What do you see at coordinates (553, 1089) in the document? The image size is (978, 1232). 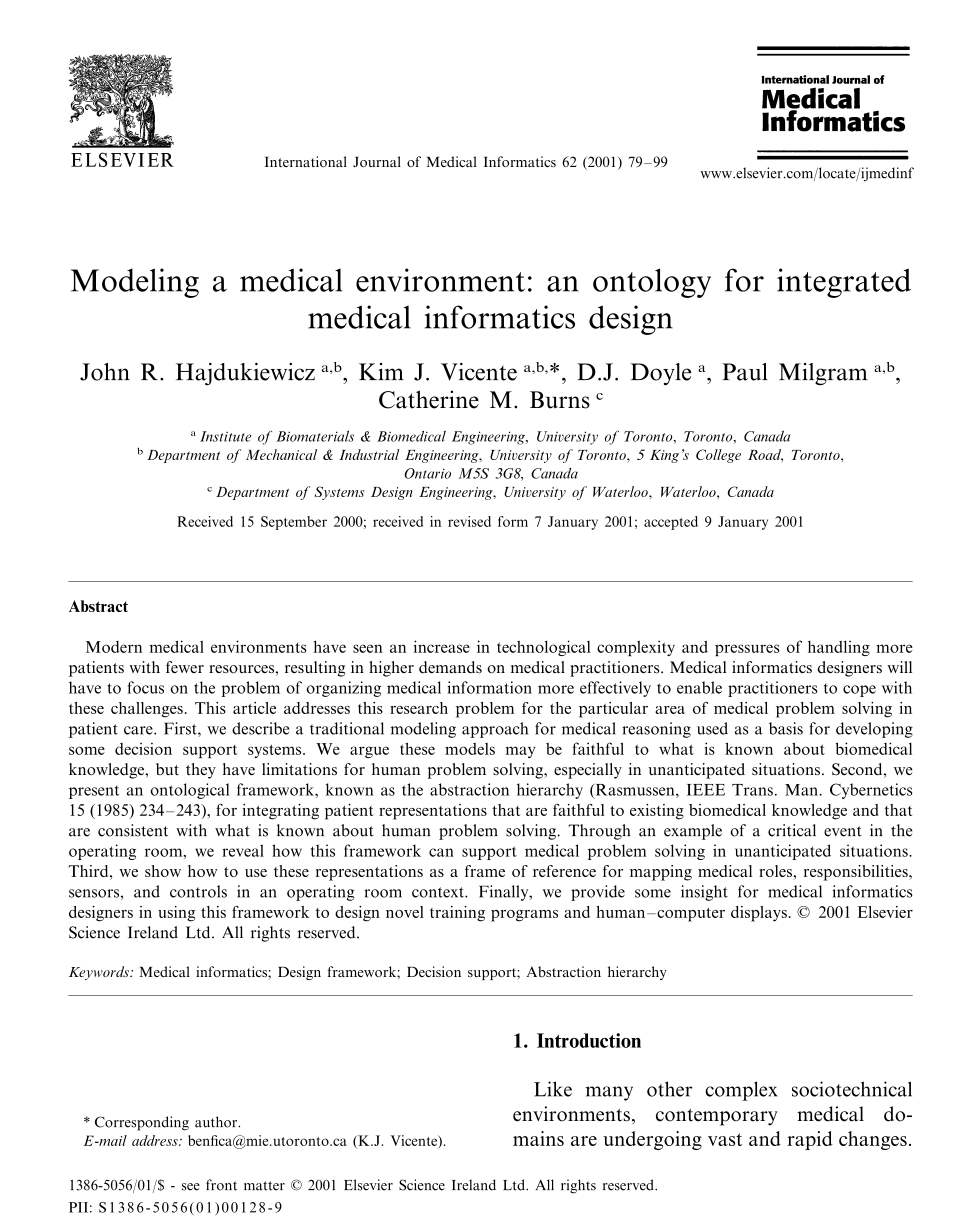 I see `Like` at bounding box center [553, 1089].
